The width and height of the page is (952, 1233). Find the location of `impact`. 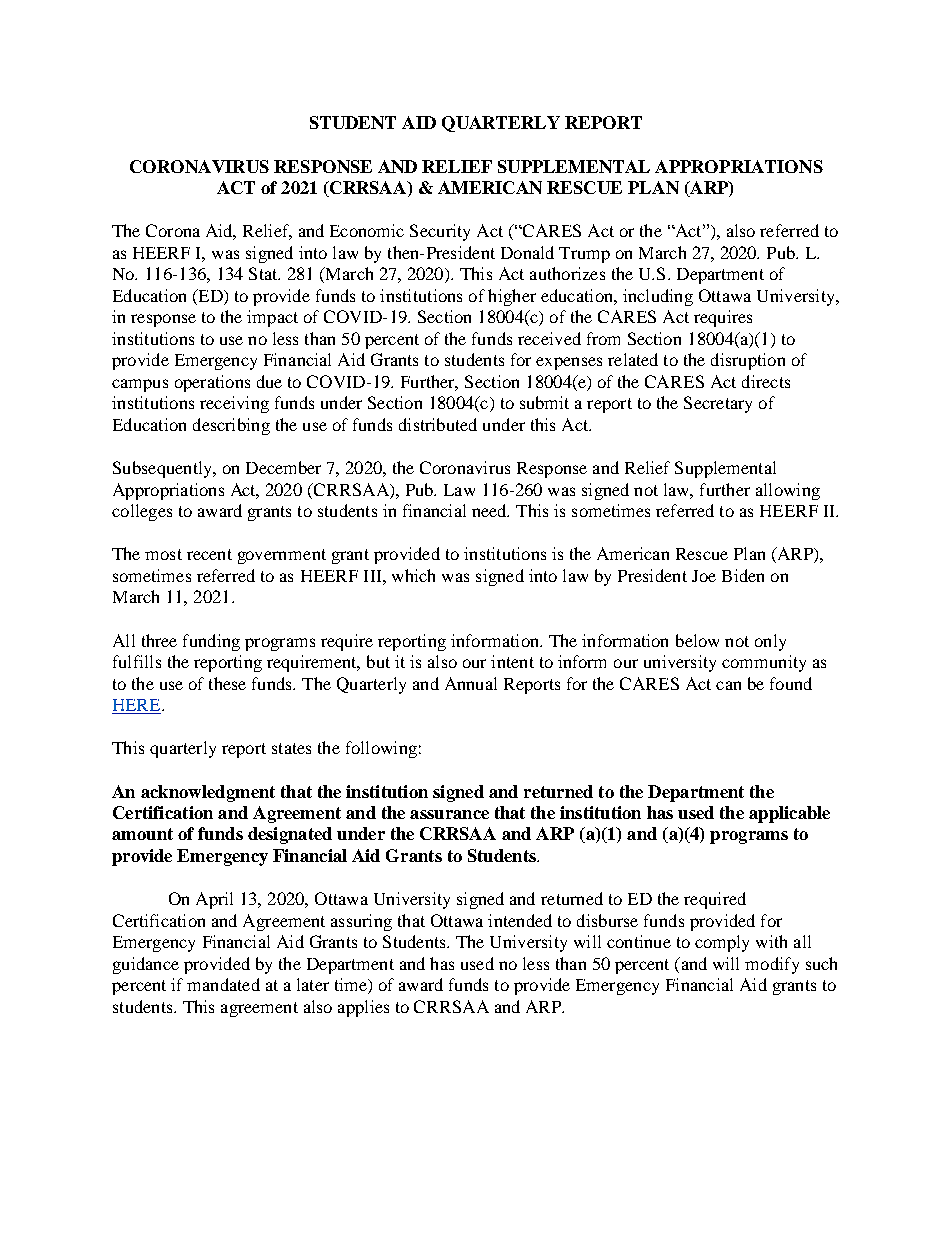

impact is located at coordinates (272, 318).
